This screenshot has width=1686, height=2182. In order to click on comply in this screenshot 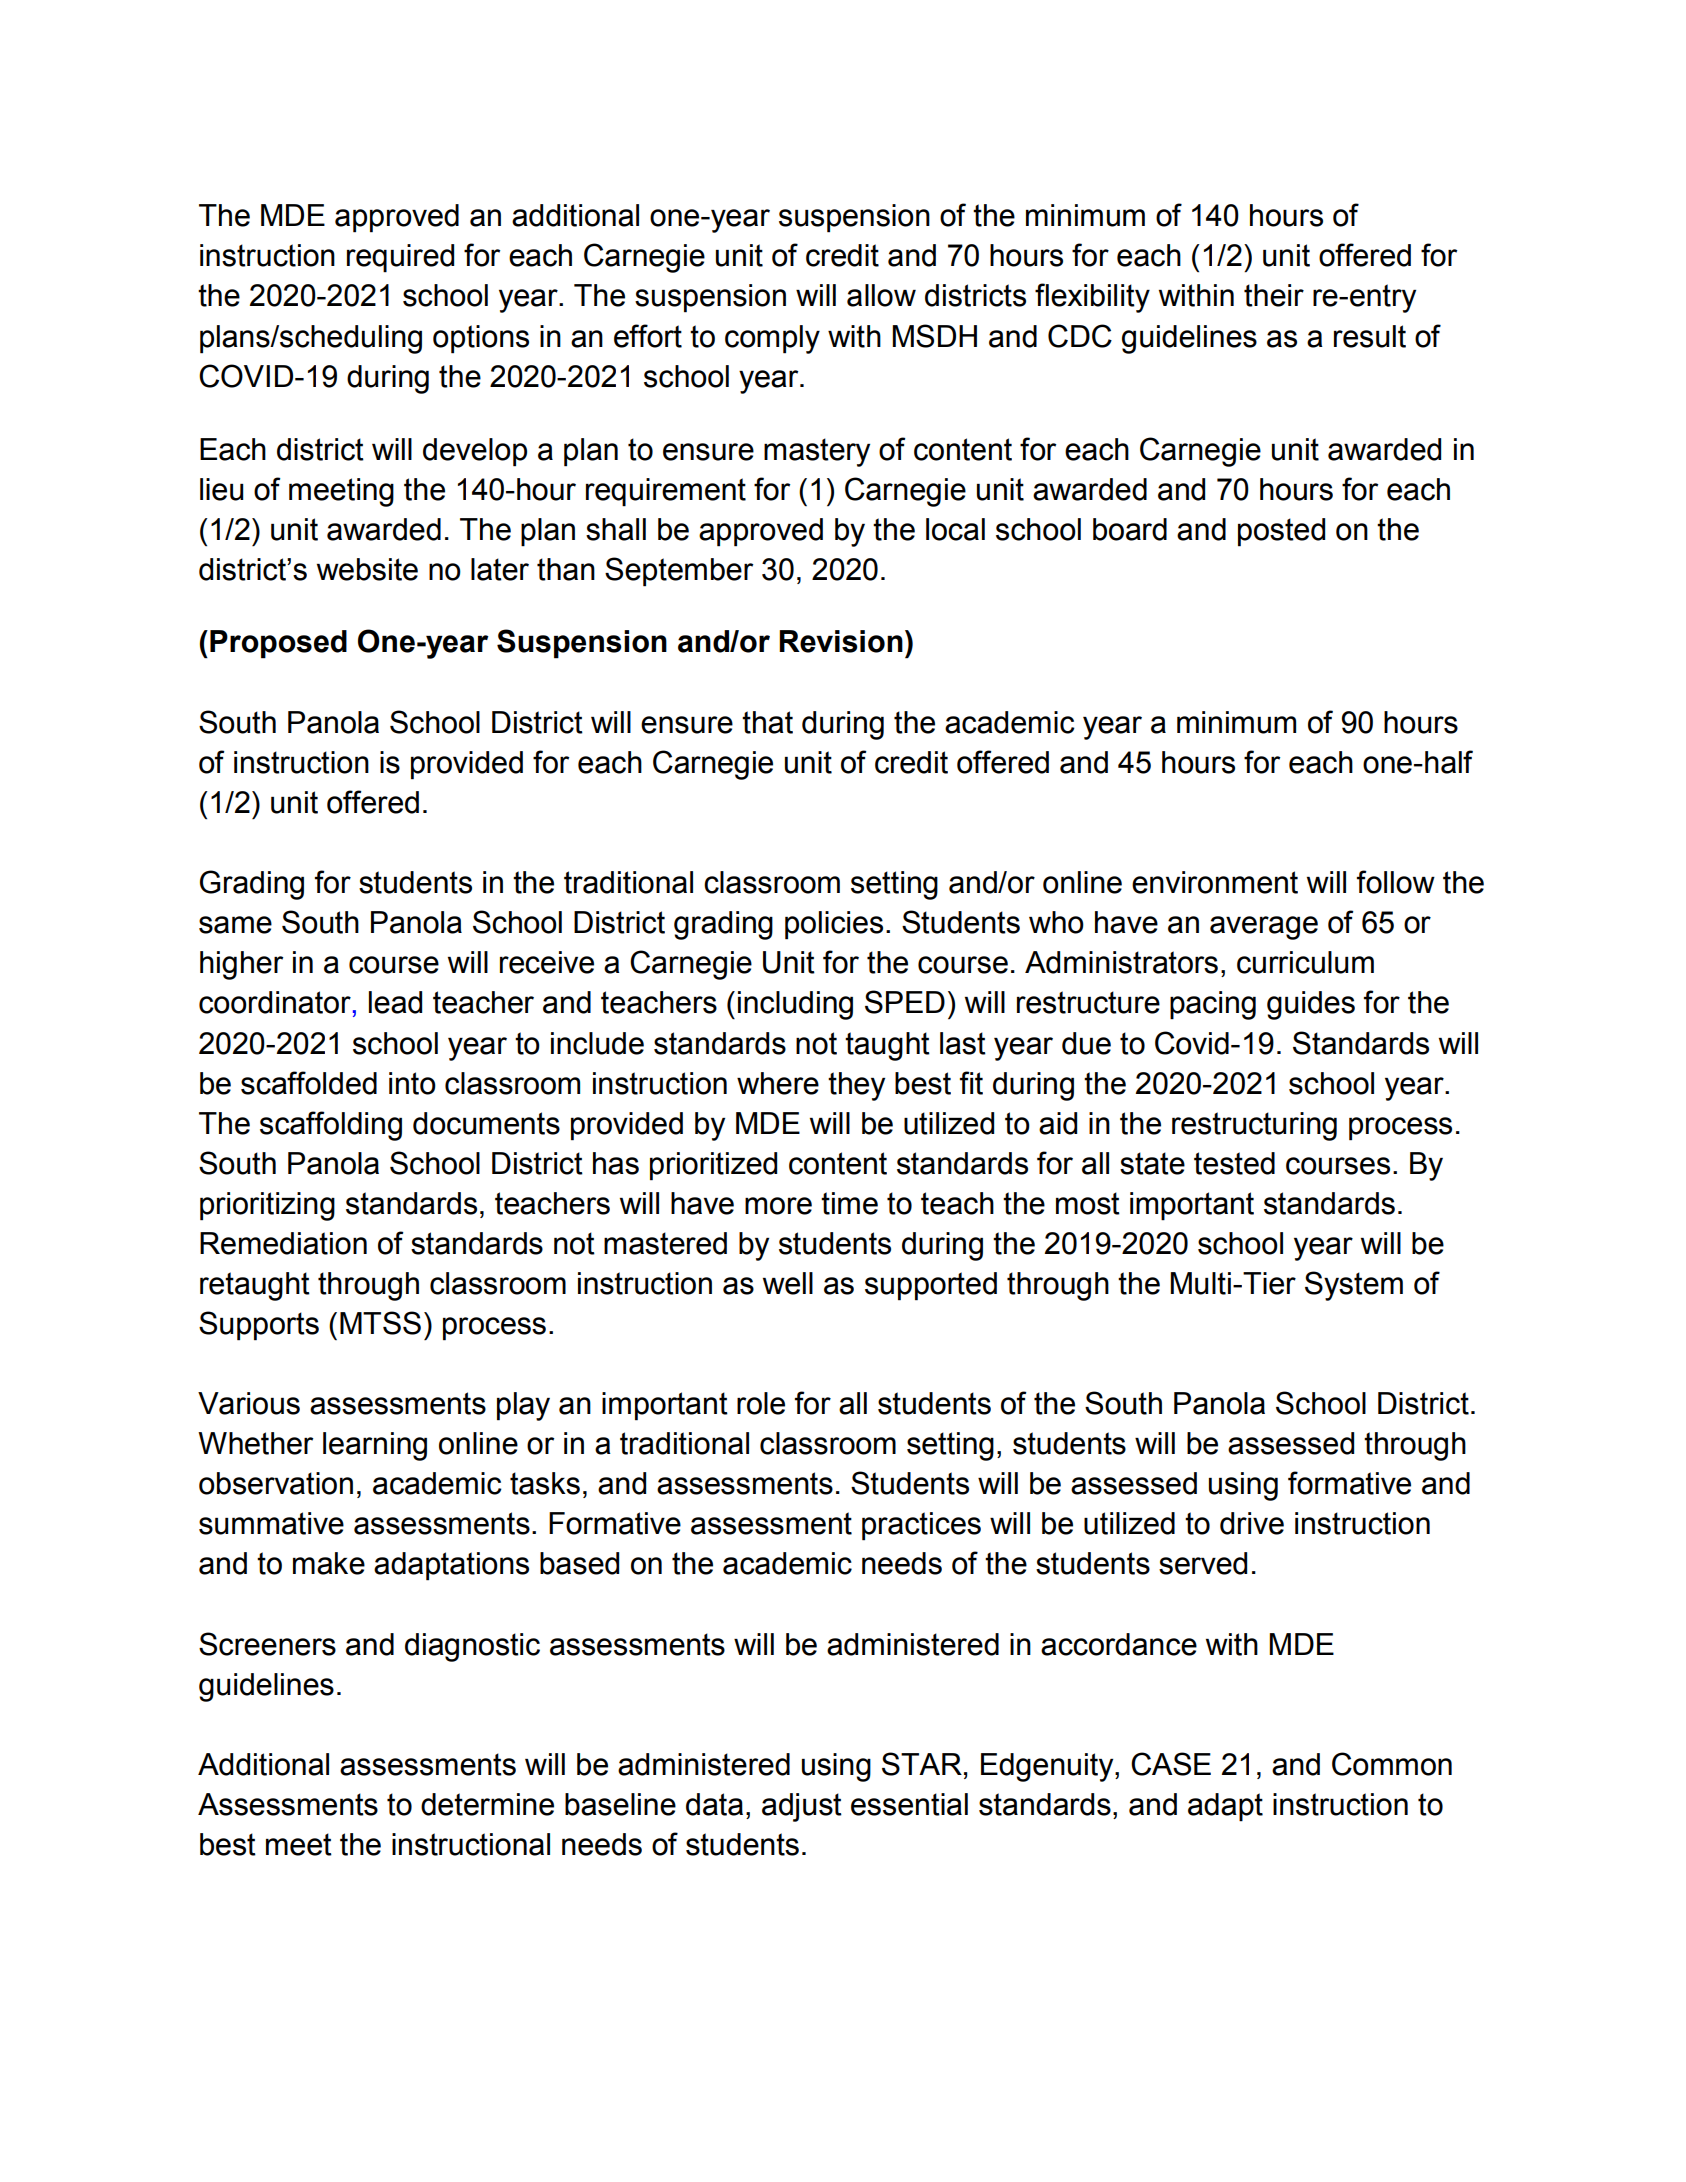, I will do `click(772, 339)`.
